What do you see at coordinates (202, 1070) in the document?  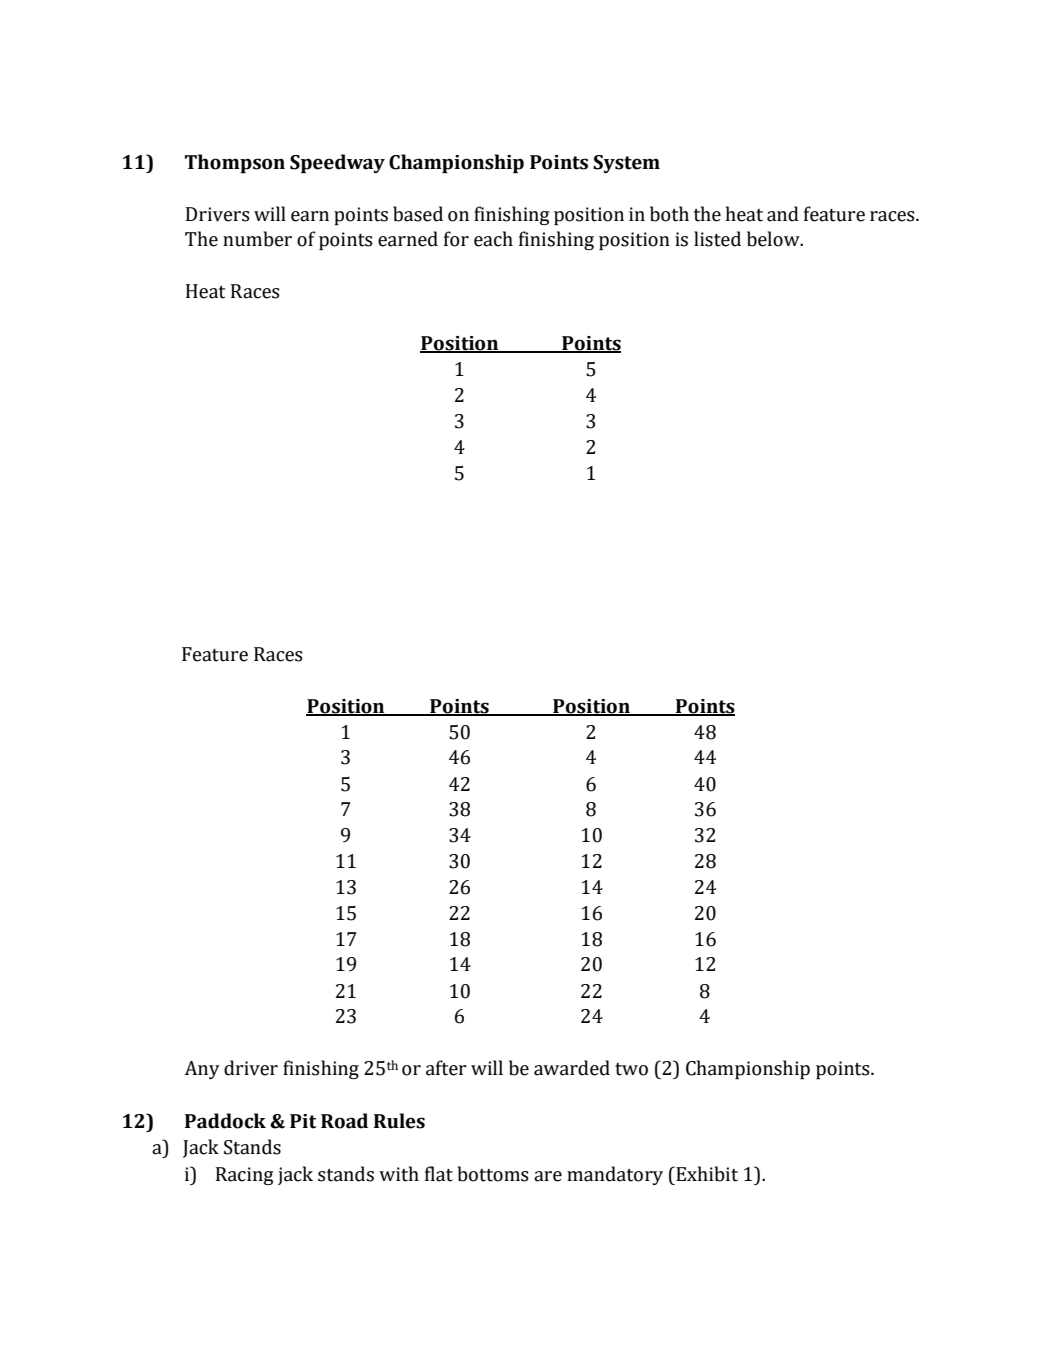 I see `Any` at bounding box center [202, 1070].
